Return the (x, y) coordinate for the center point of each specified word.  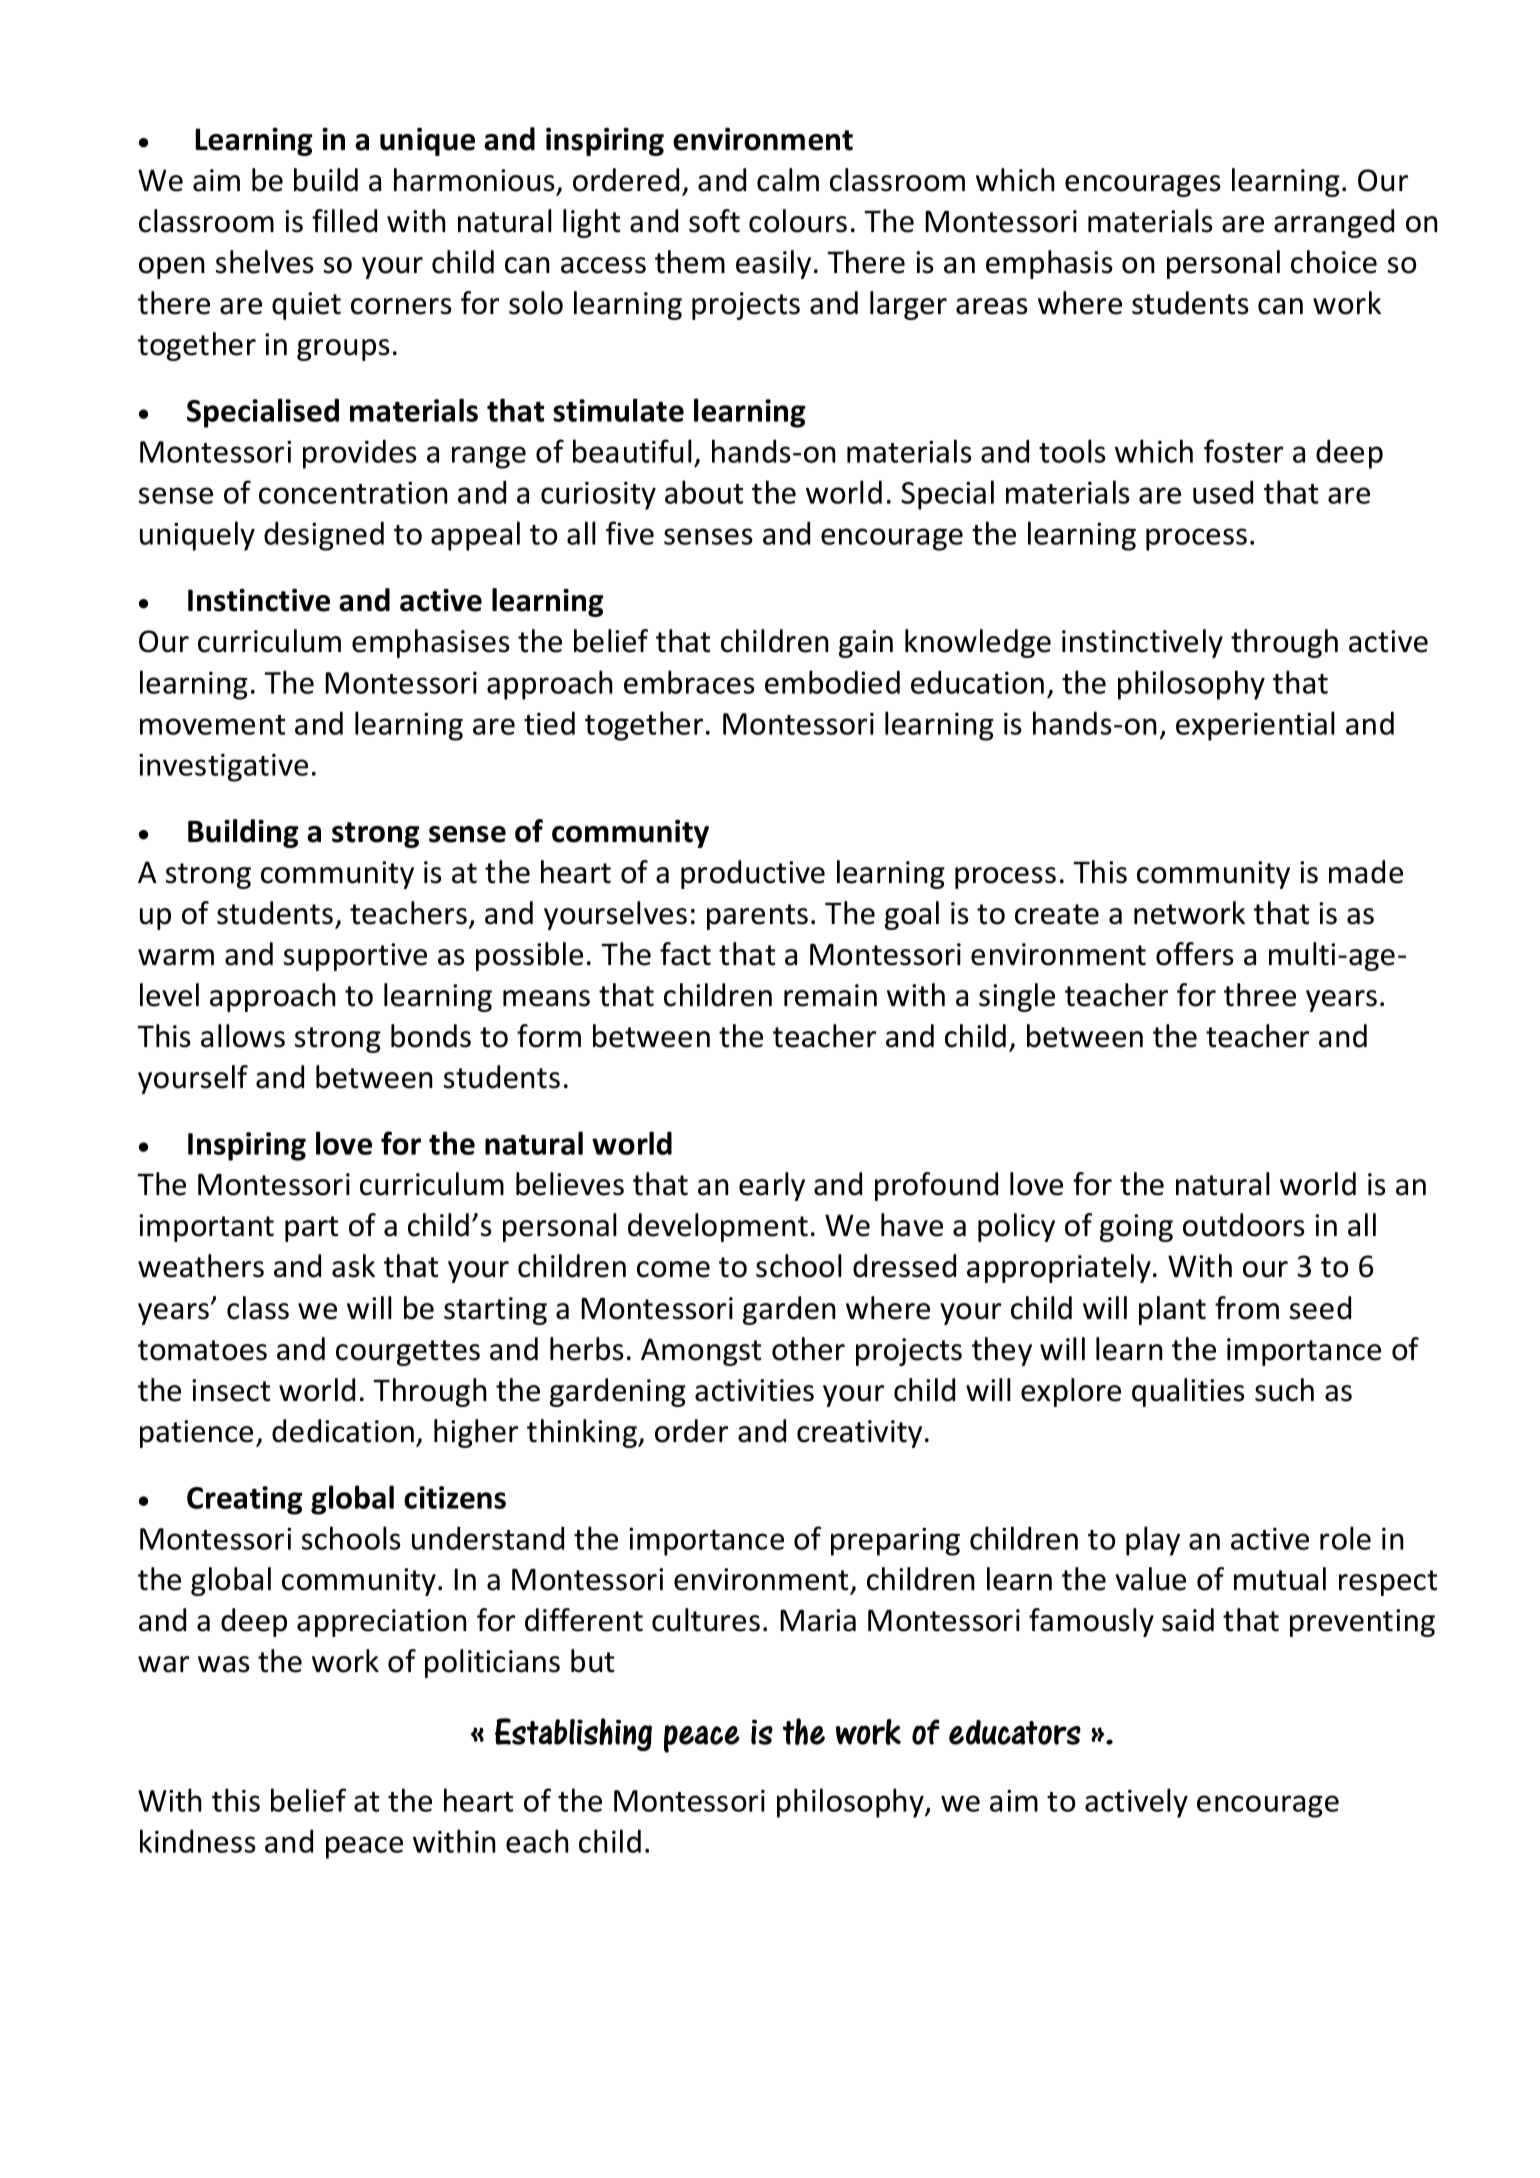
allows (243, 1036)
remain (830, 995)
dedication (343, 1431)
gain (866, 644)
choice (1334, 262)
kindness (198, 1841)
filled (344, 221)
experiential (1255, 726)
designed (324, 536)
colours (798, 221)
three (1260, 995)
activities (754, 1390)
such (1284, 1390)
